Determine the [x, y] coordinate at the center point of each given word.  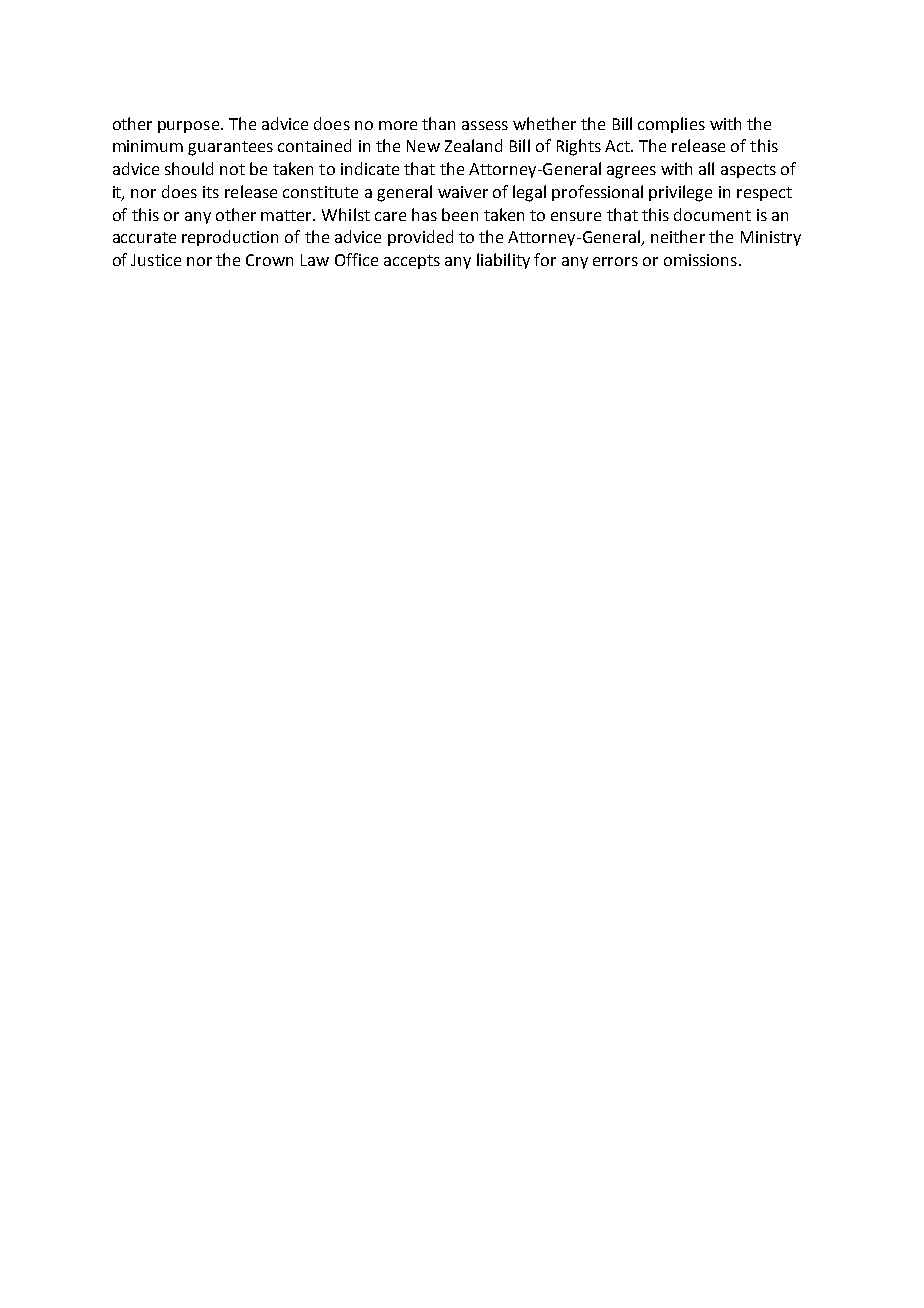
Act [618, 146]
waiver [463, 192]
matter [288, 215]
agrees [631, 172]
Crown [269, 260]
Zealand [473, 145]
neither [678, 236]
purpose [188, 127]
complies [671, 125]
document [712, 214]
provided [420, 238]
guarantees [230, 148]
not [232, 169]
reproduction [230, 238]
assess [485, 125]
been [460, 214]
